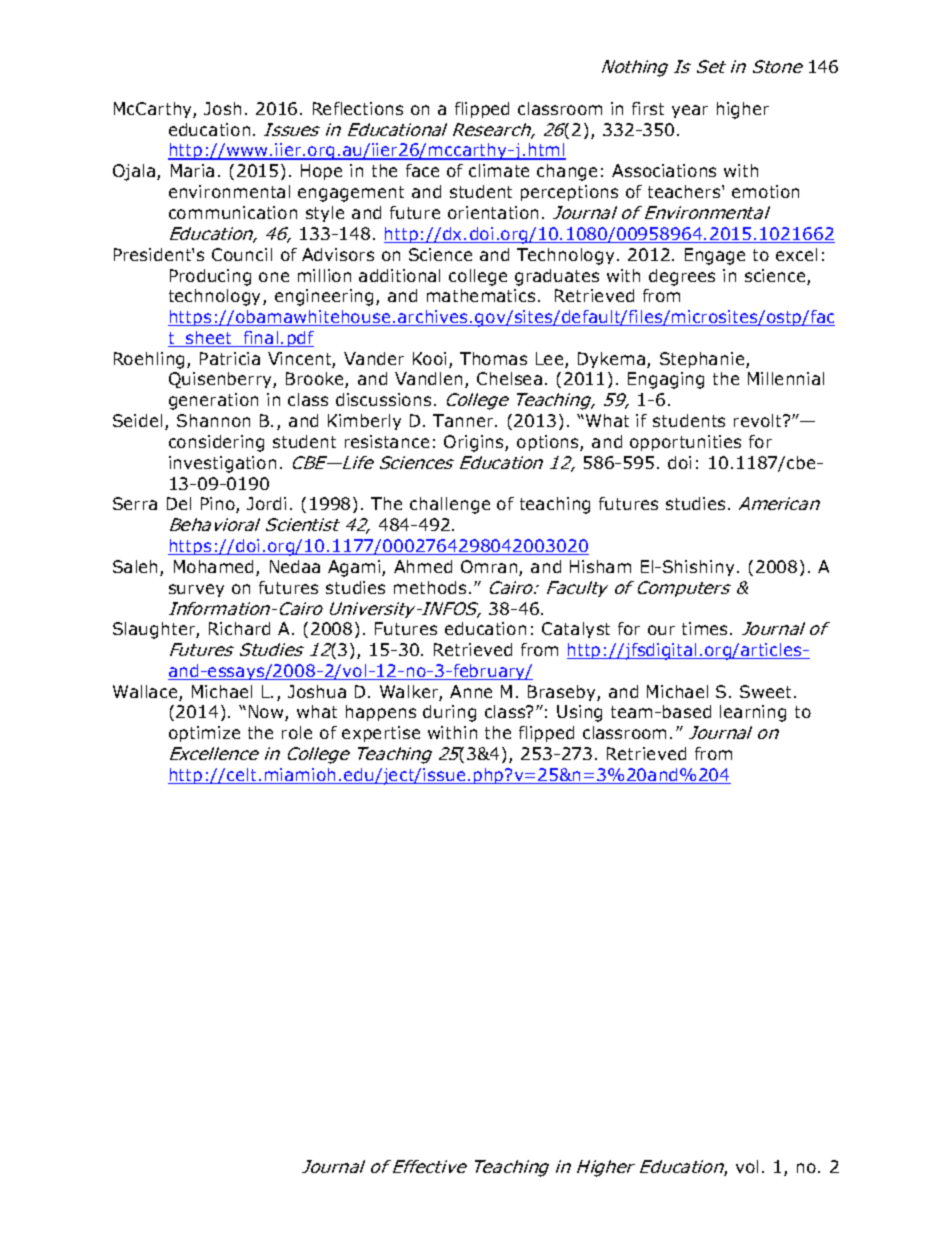 This image has width=952, height=1233. What do you see at coordinates (449, 713) in the image?
I see `during` at bounding box center [449, 713].
